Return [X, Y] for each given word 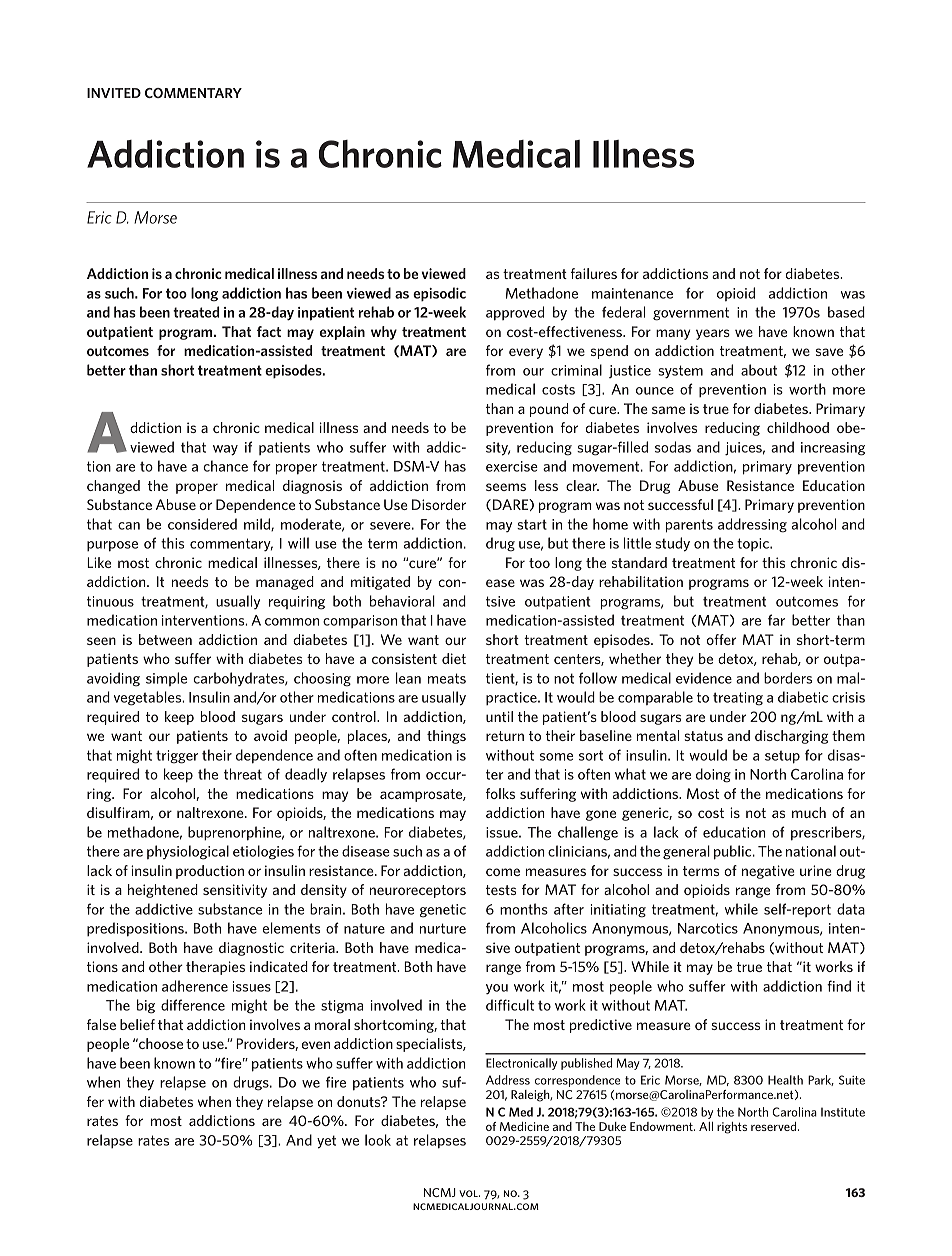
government [691, 314]
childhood [798, 427]
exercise [512, 466]
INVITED [114, 93]
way [225, 450]
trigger [177, 757]
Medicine [524, 1126]
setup [782, 757]
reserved [775, 1126]
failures [594, 273]
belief [137, 1024]
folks [500, 793]
